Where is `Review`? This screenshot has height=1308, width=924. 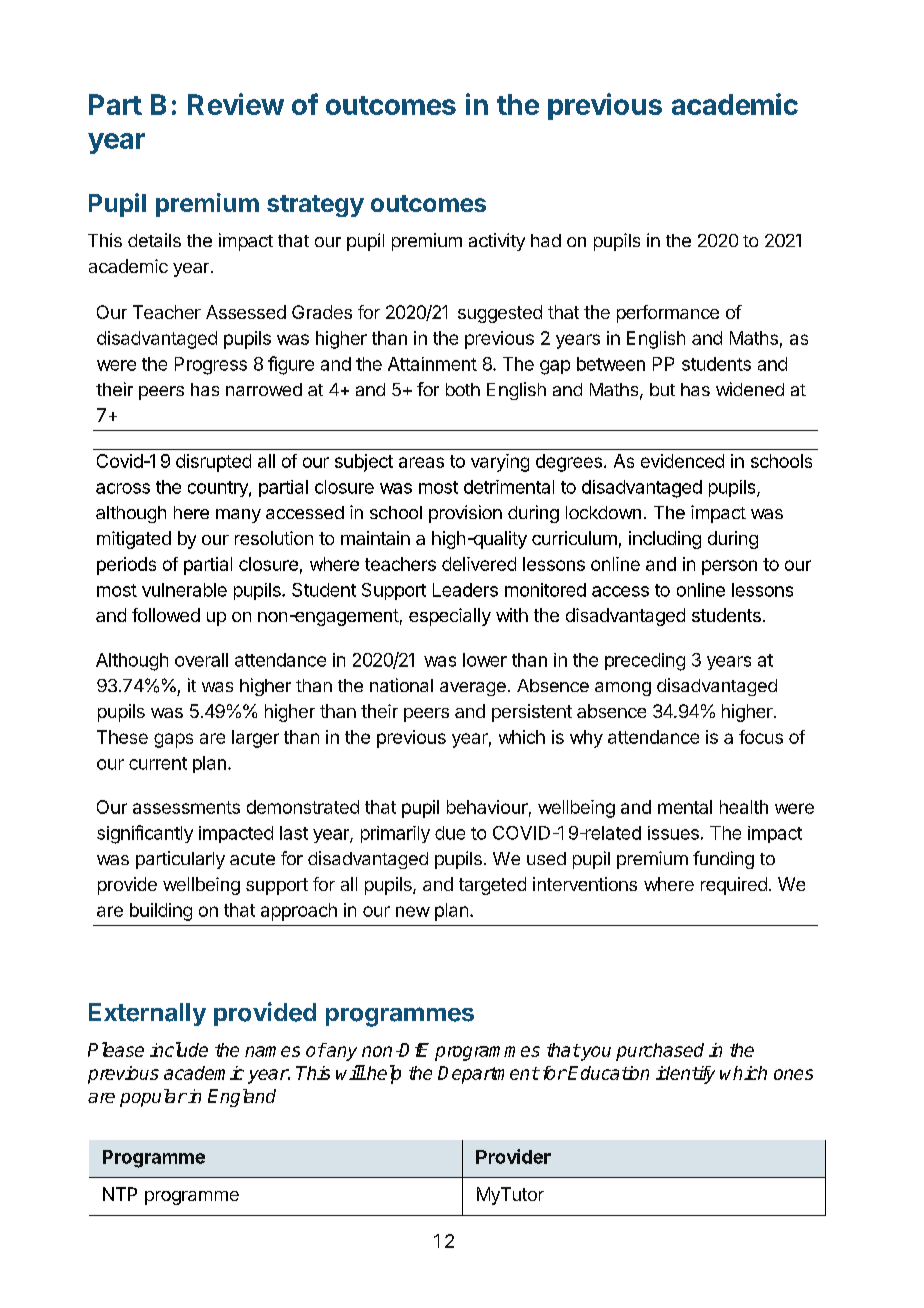 Review is located at coordinates (236, 104).
